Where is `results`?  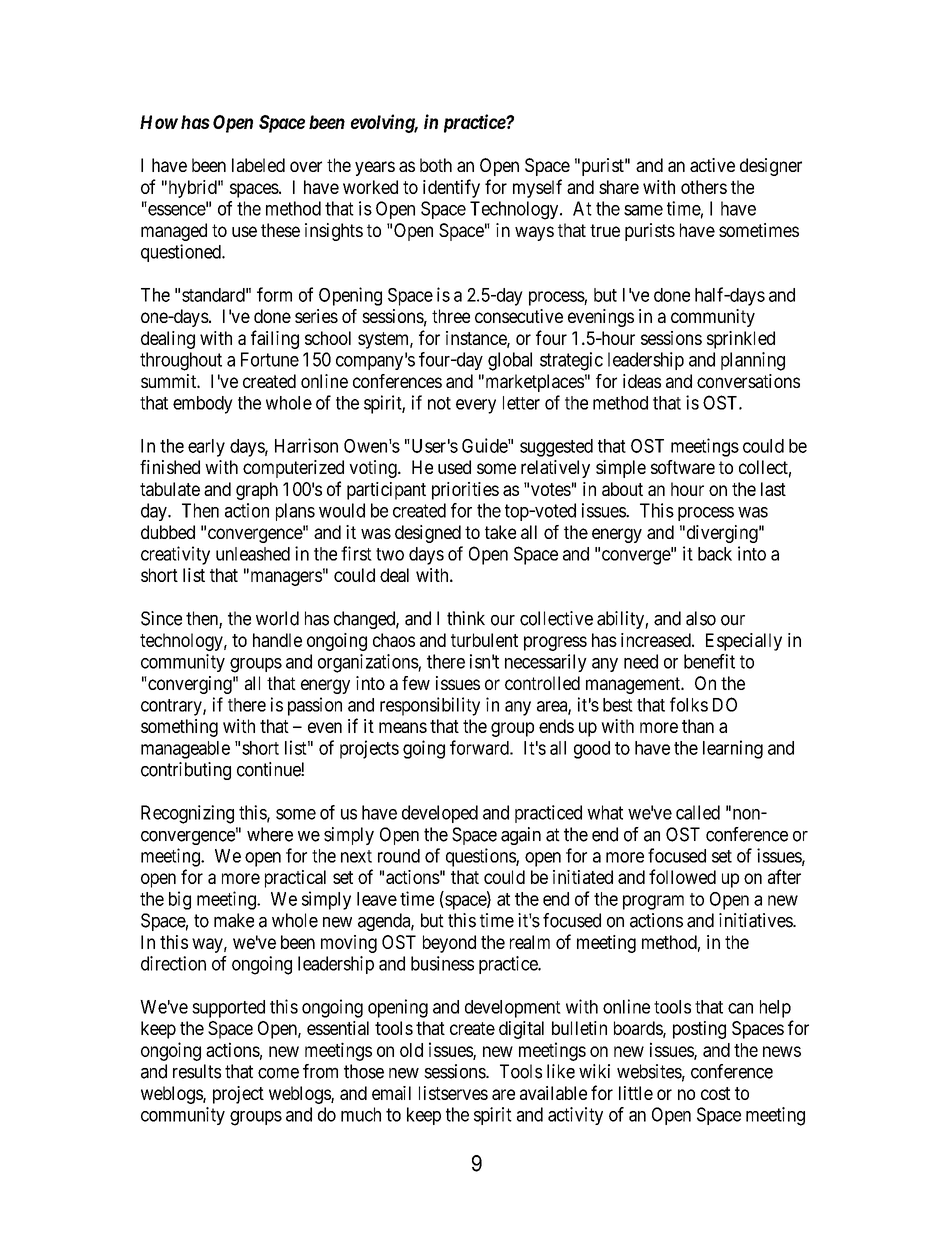 results is located at coordinates (197, 1071).
